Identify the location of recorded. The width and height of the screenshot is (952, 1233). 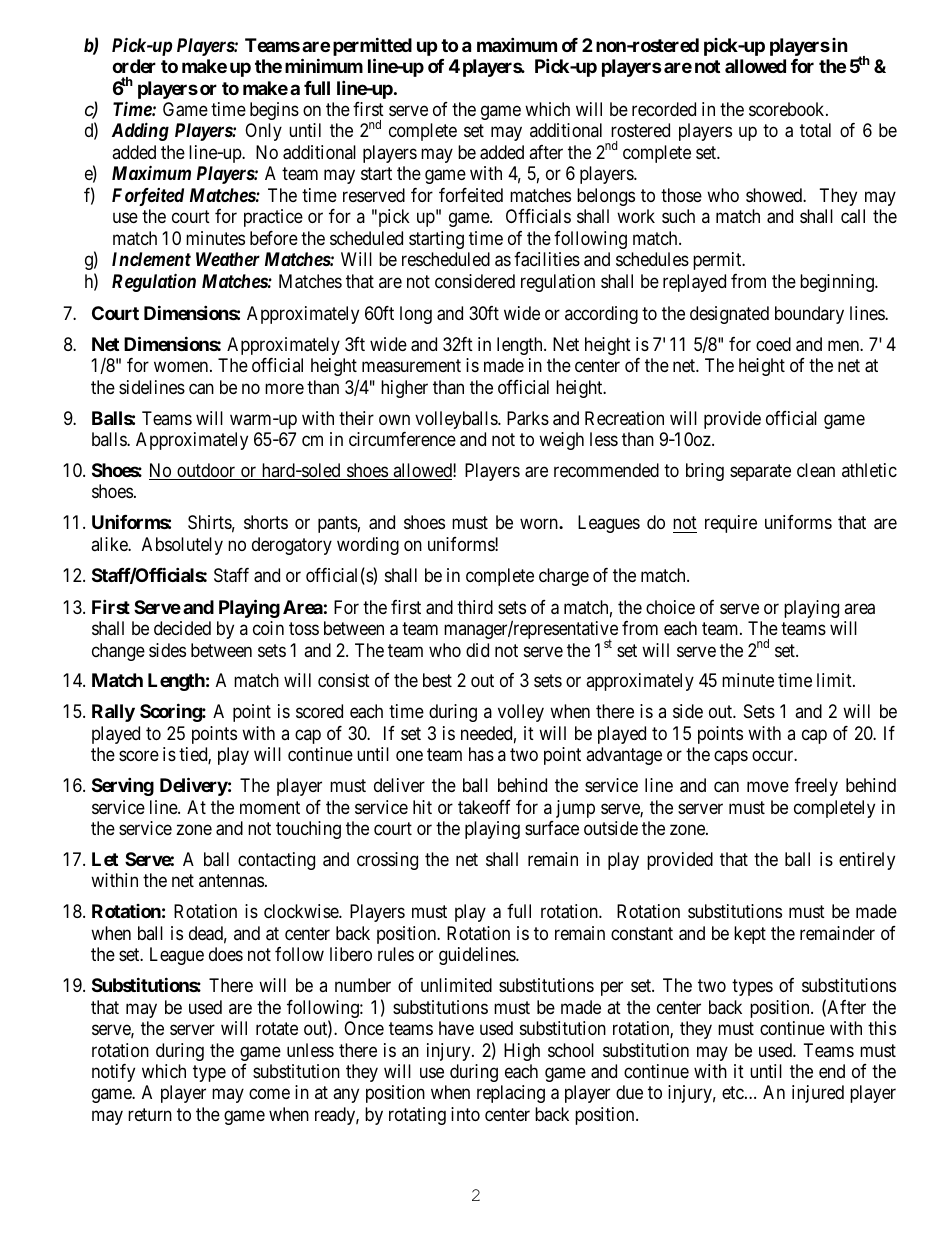
(664, 109).
